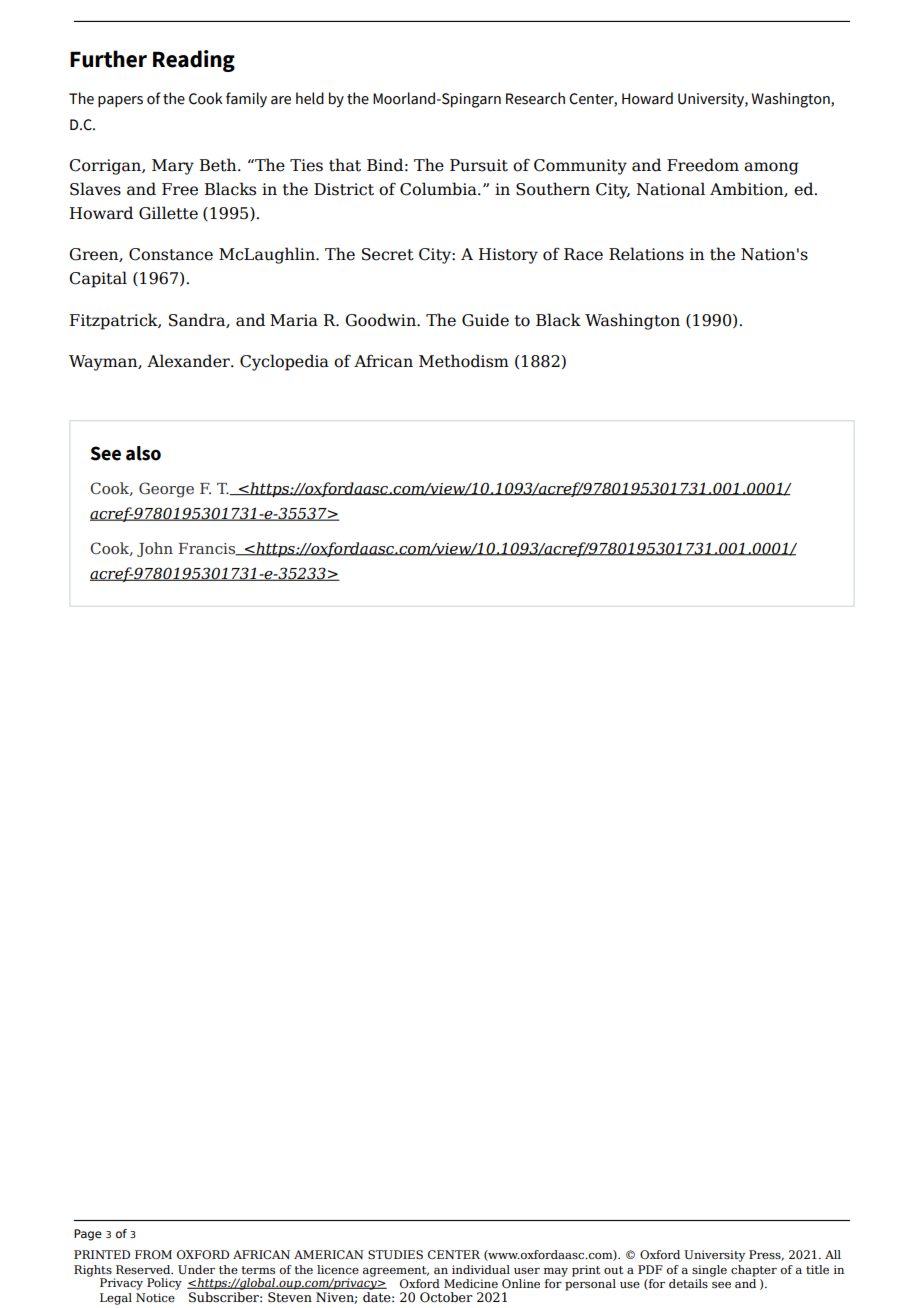  Describe the element at coordinates (583, 254) in the document. I see `Race` at that location.
